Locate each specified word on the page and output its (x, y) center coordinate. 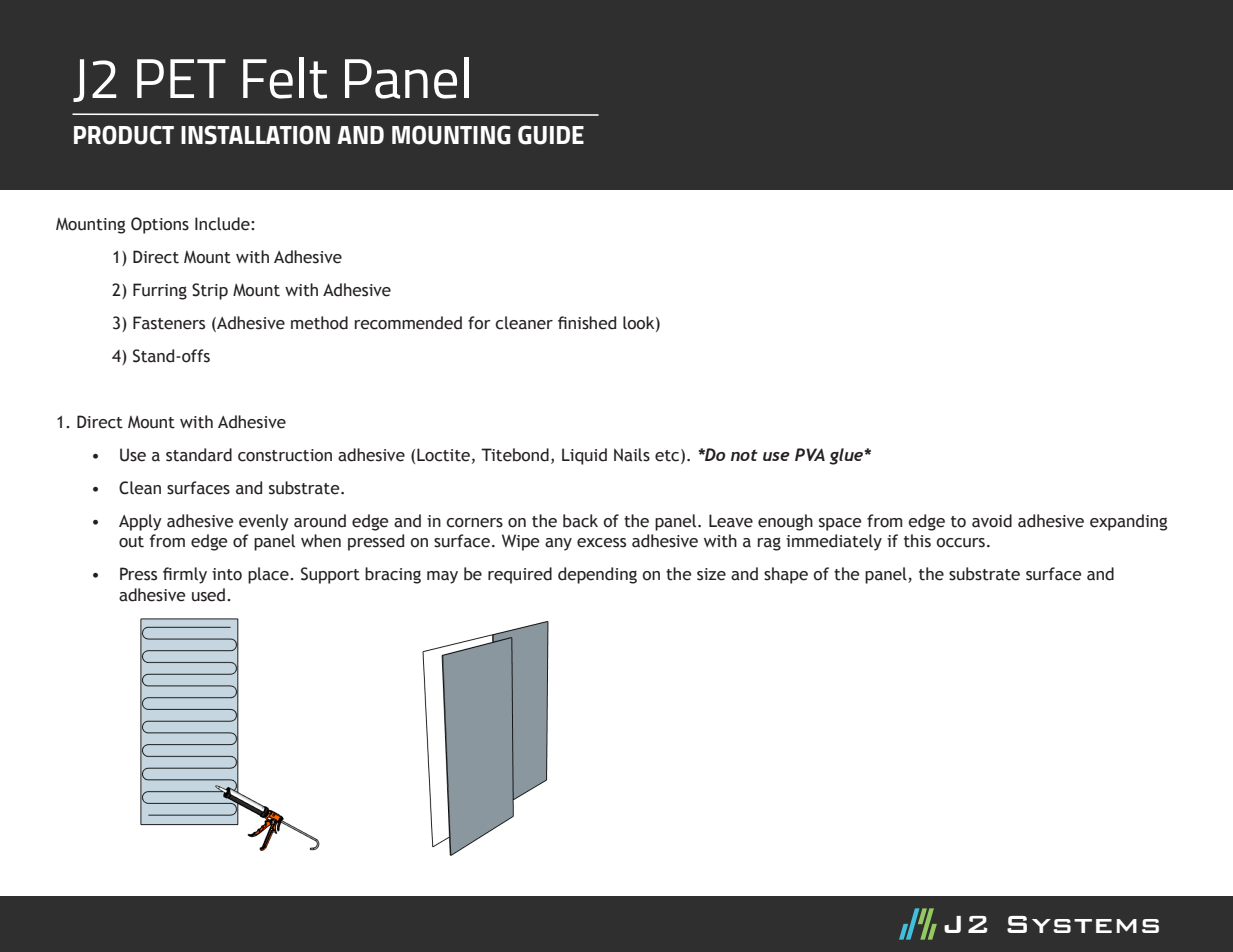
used (208, 595)
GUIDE (551, 135)
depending (597, 575)
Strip (210, 291)
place (269, 575)
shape (786, 575)
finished (587, 323)
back (580, 521)
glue (848, 456)
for (479, 323)
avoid (992, 521)
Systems (1083, 924)
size (711, 574)
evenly (264, 522)
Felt (285, 78)
